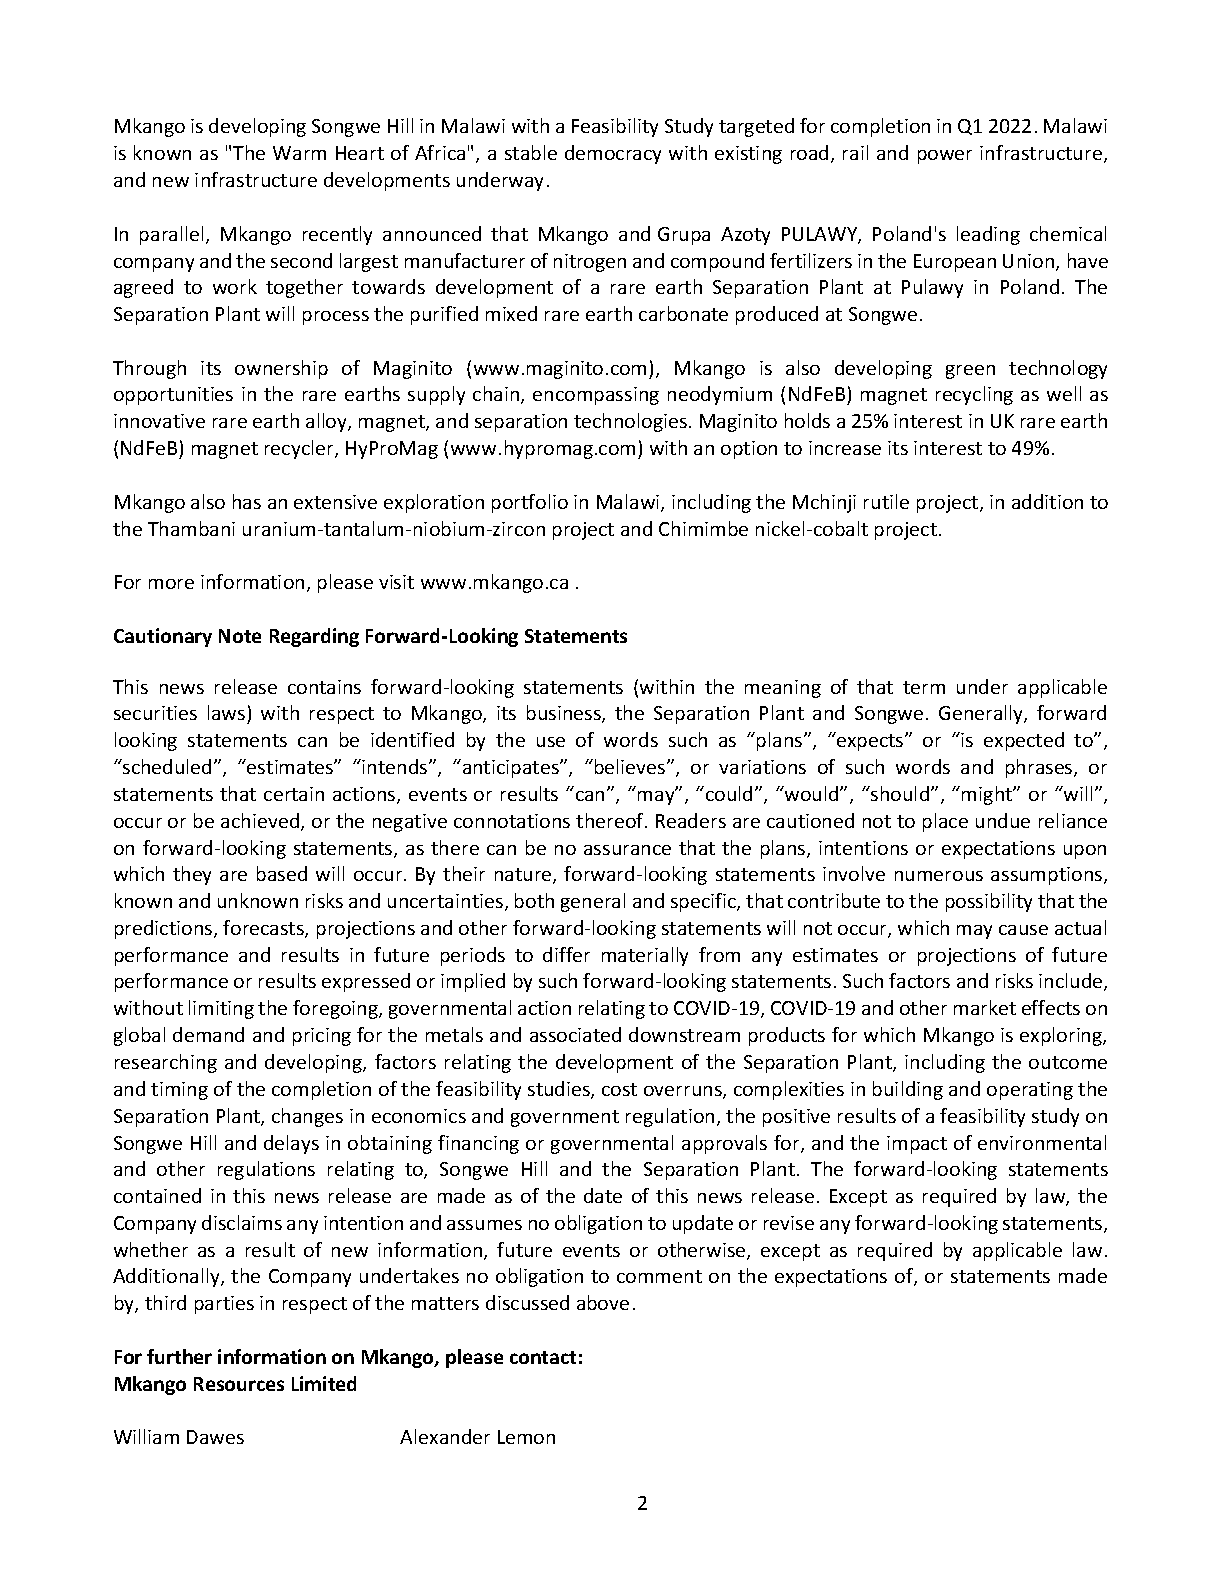  I want to click on Warm, so click(299, 153).
